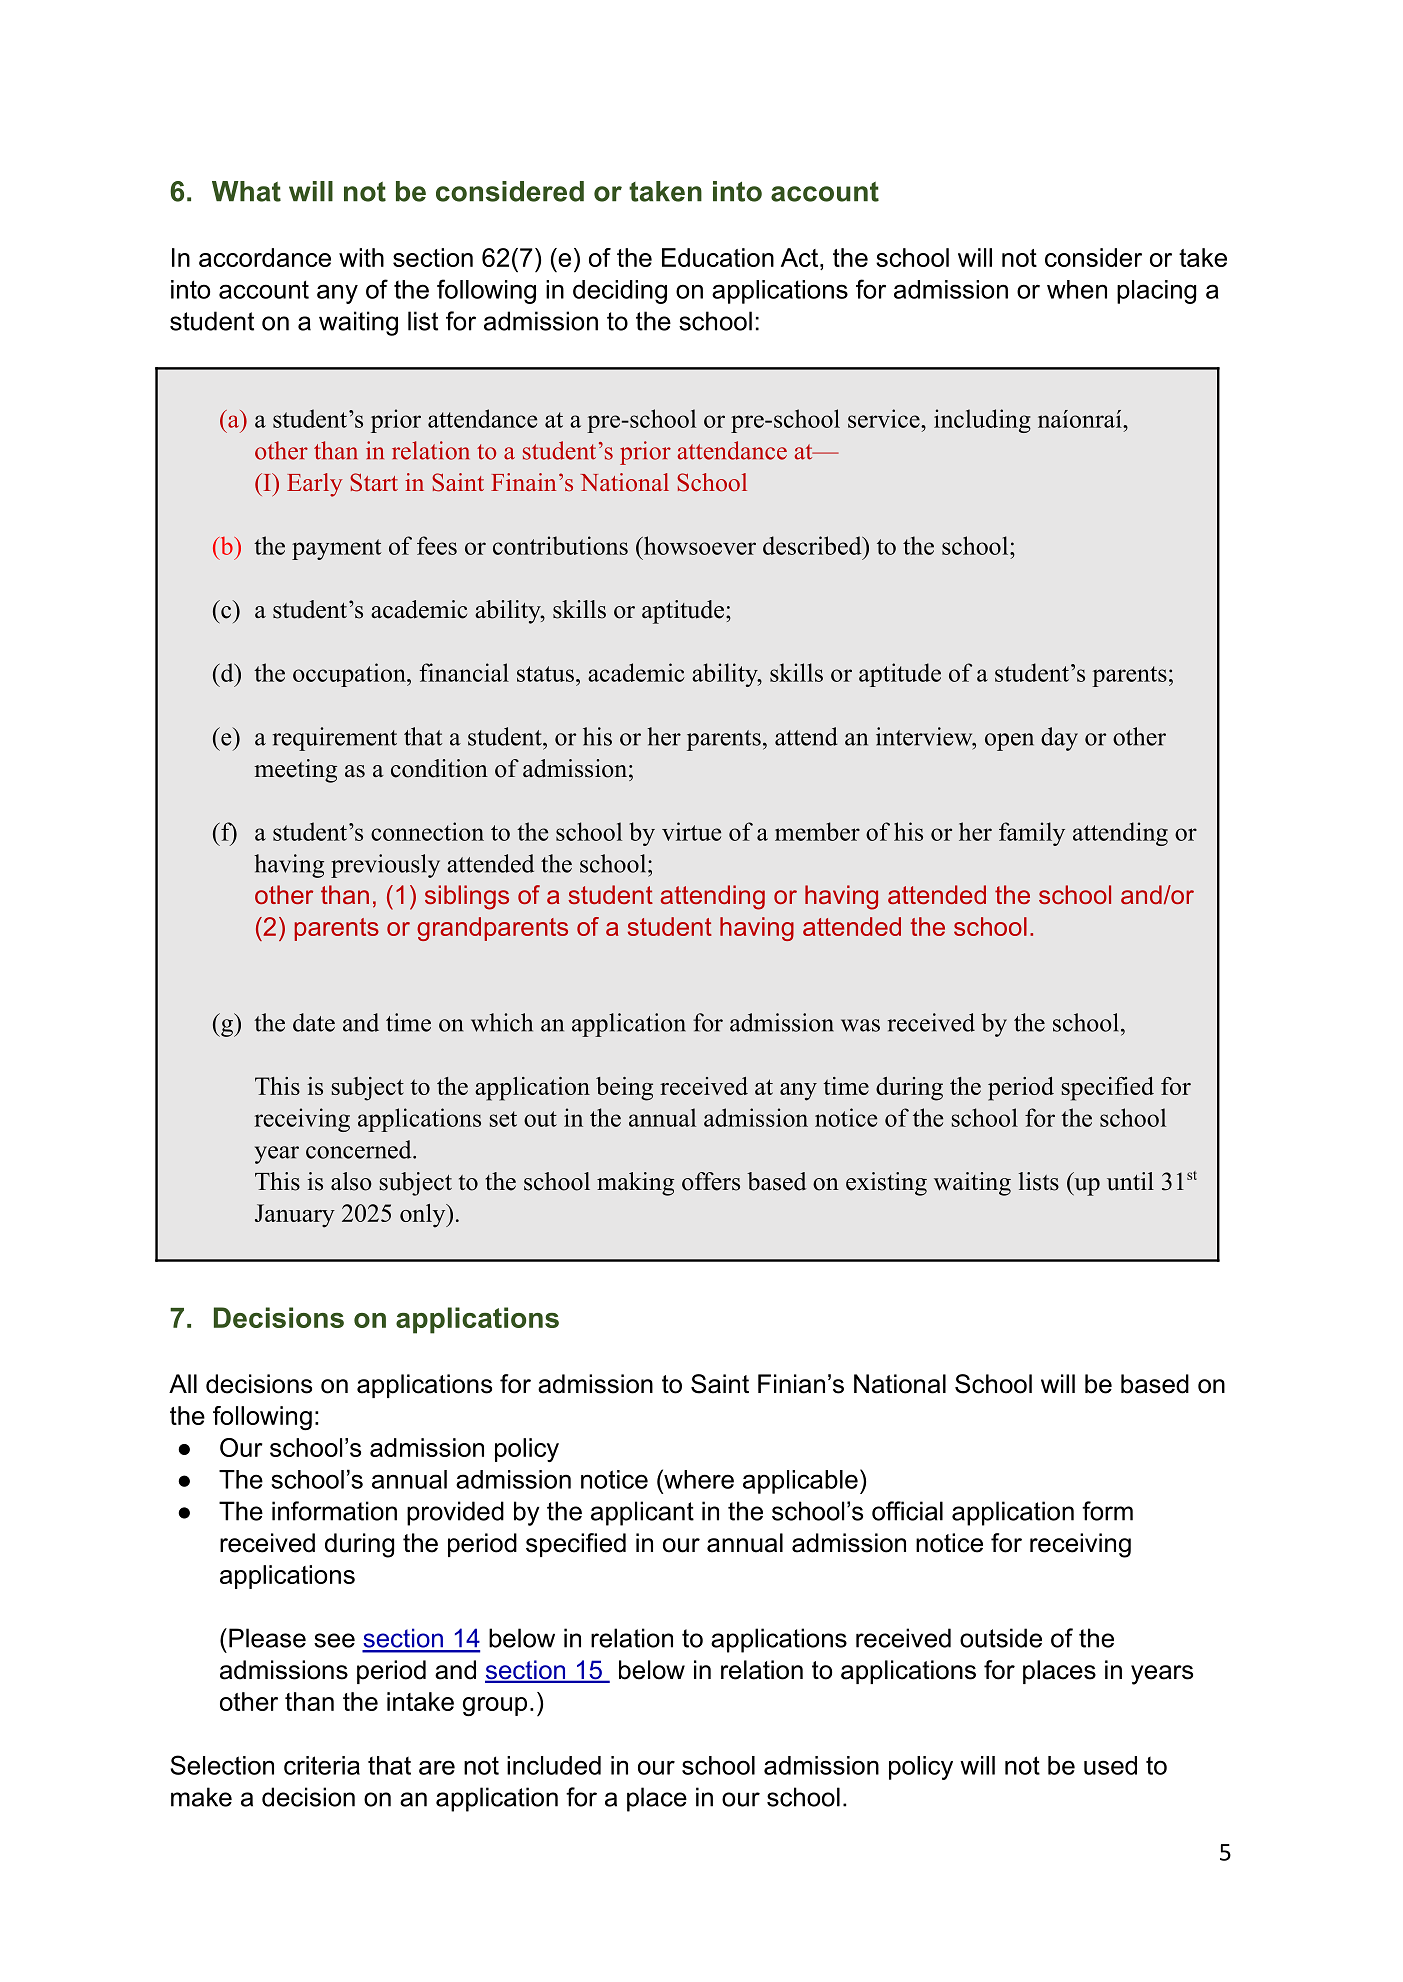  I want to click on meeting, so click(295, 771).
